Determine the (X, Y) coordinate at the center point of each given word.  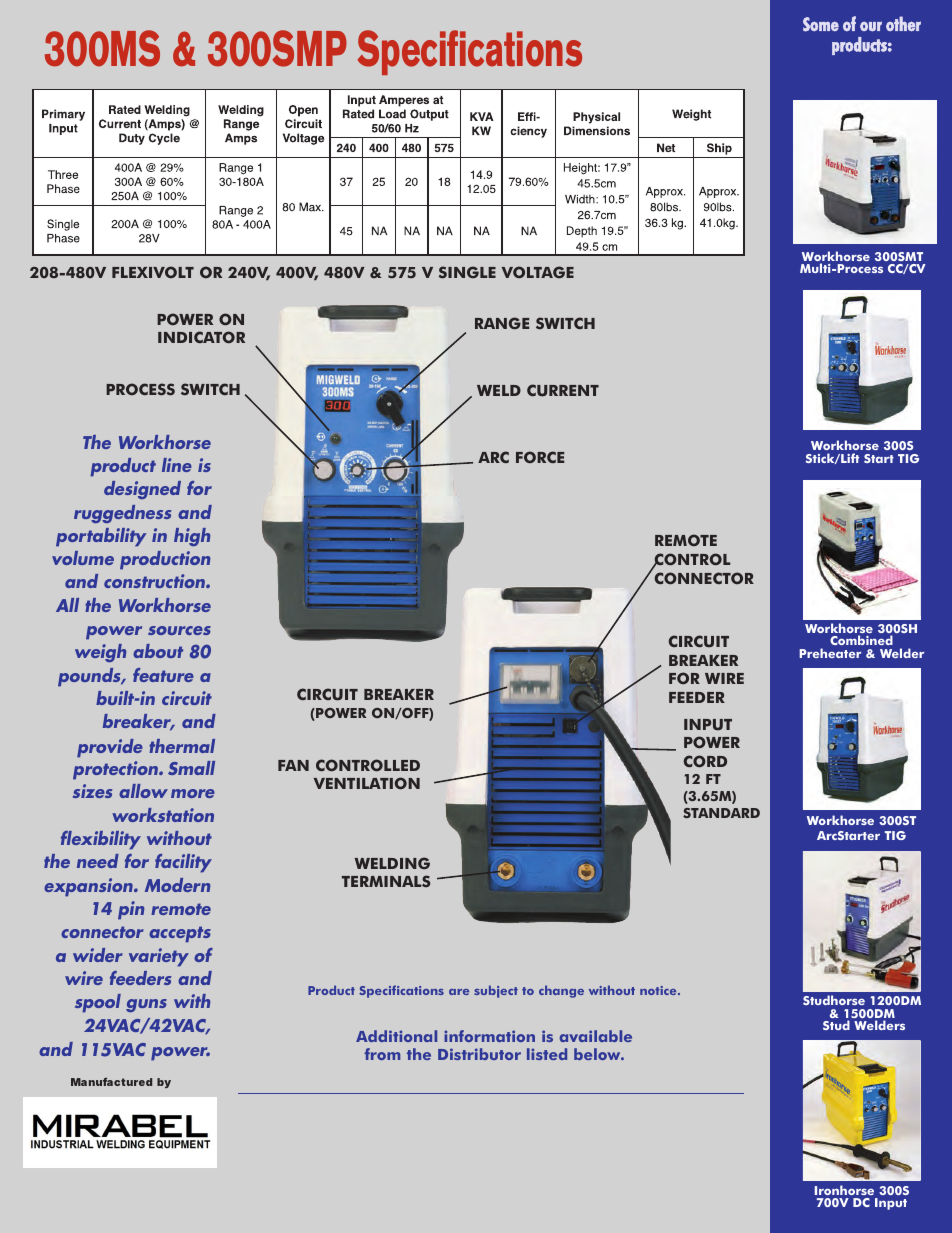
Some (821, 24)
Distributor (479, 1054)
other (903, 24)
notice (659, 990)
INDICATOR (201, 337)
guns (146, 1005)
